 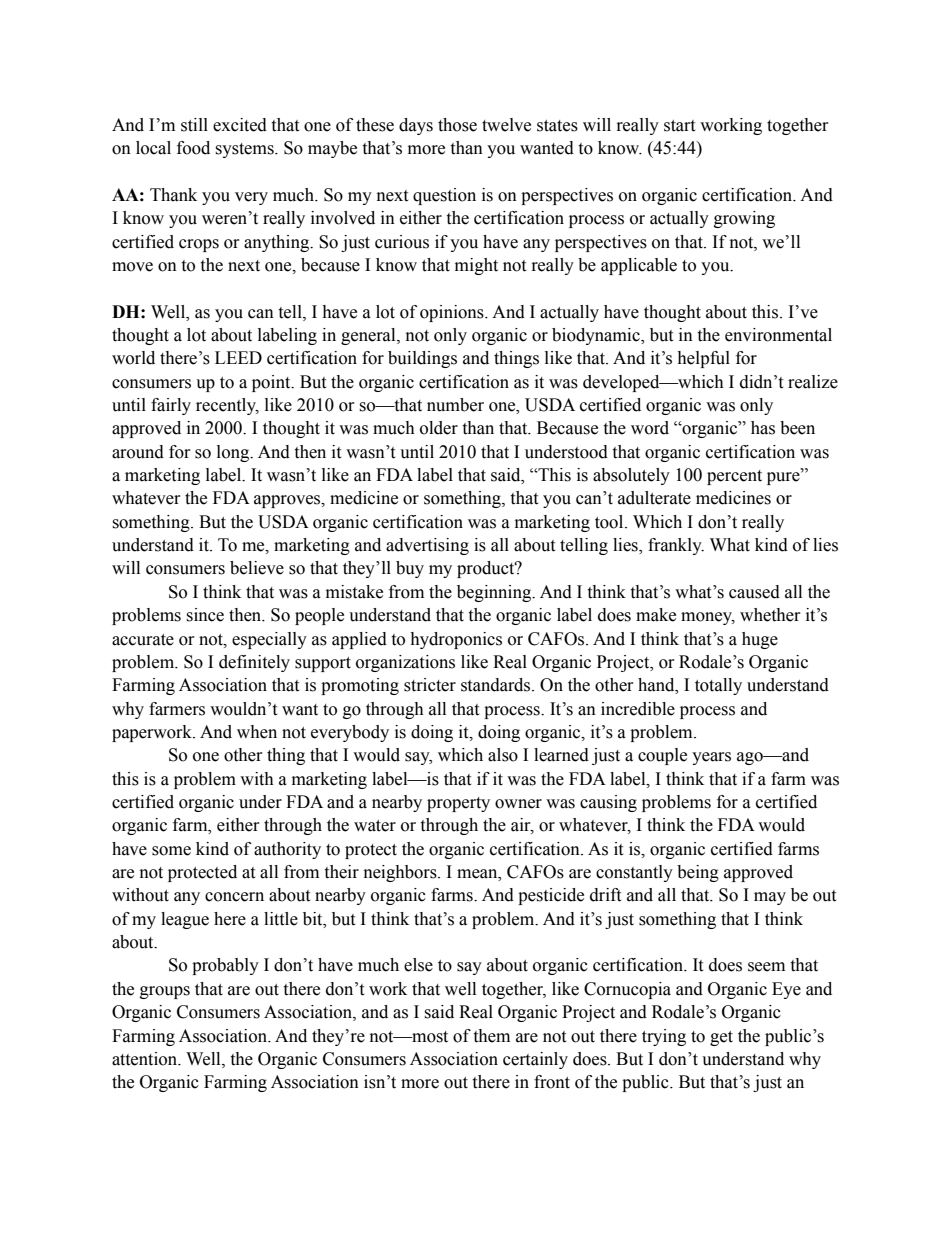 What do you see at coordinates (754, 592) in the page?
I see `caused` at bounding box center [754, 592].
